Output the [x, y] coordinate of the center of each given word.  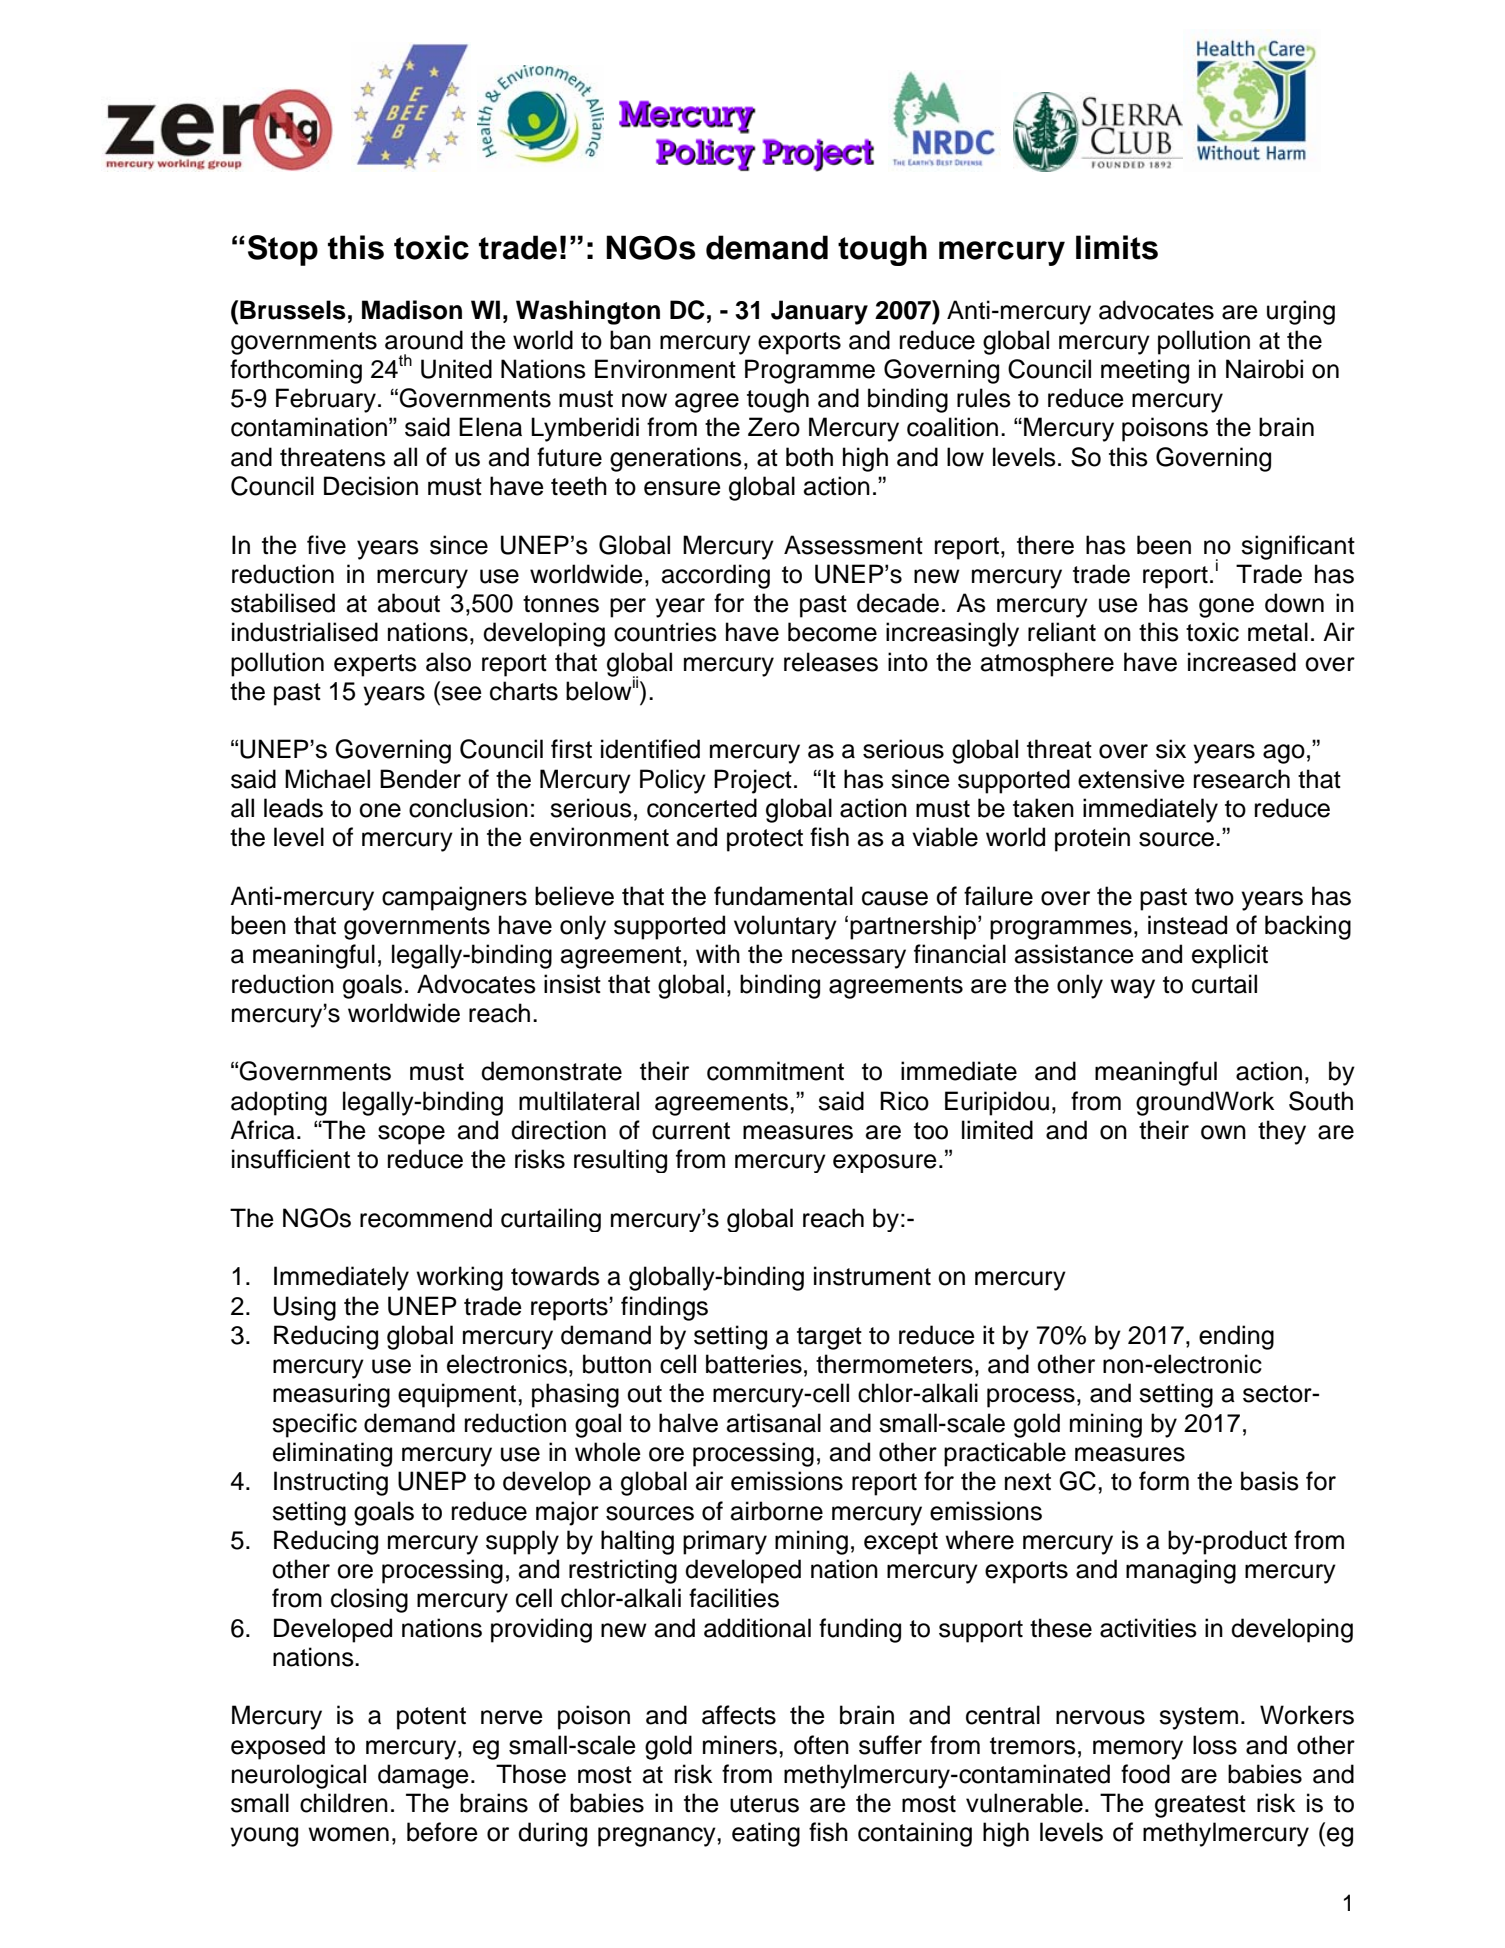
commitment [775, 1071]
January [819, 312]
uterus [764, 1804]
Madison [412, 310]
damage [423, 1776]
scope [411, 1135]
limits [1117, 247]
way [1132, 989]
